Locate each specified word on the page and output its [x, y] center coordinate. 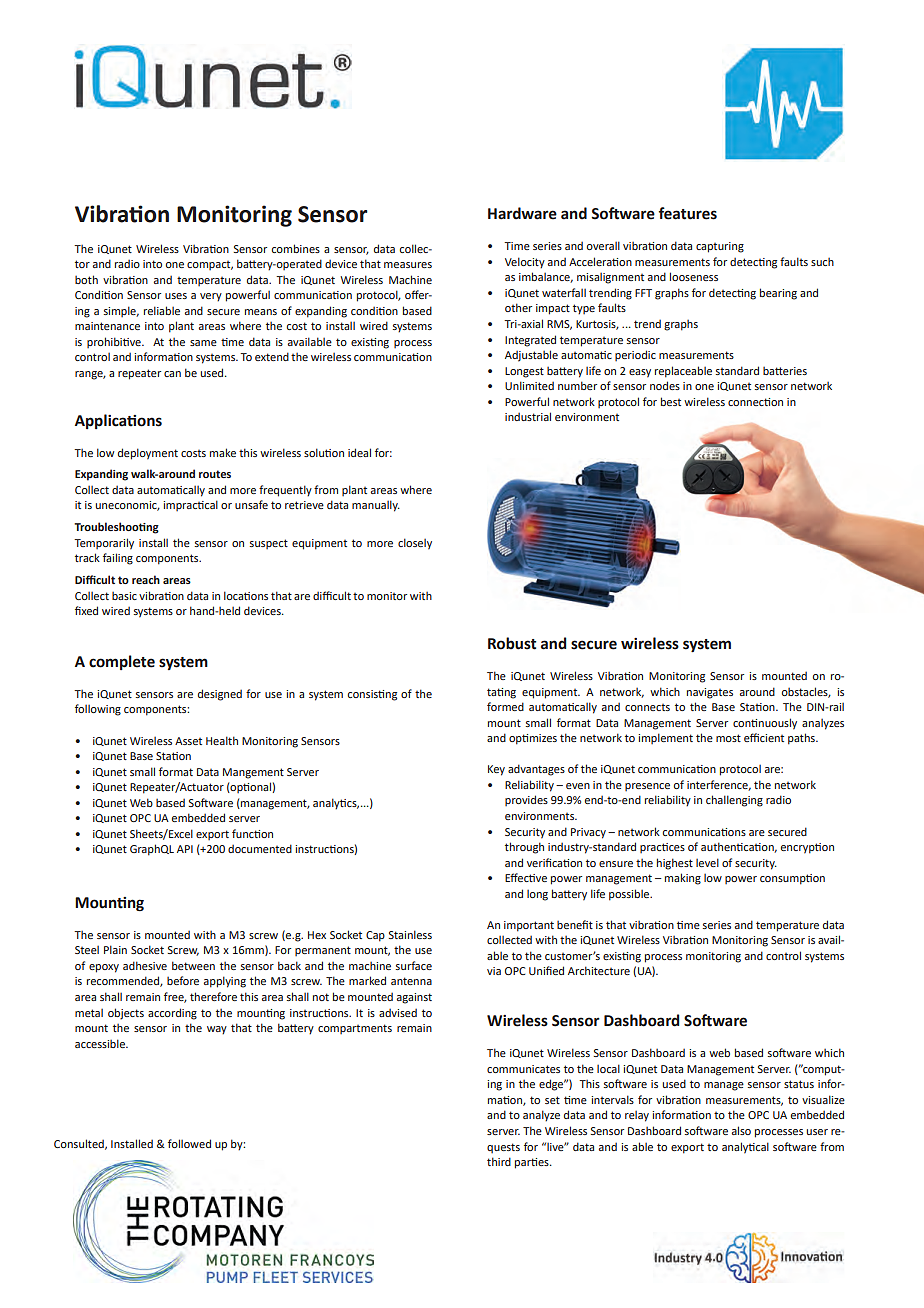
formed [505, 706]
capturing [720, 247]
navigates [710, 693]
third [499, 1161]
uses [176, 296]
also [741, 1130]
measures [408, 265]
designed [220, 695]
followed [189, 1143]
